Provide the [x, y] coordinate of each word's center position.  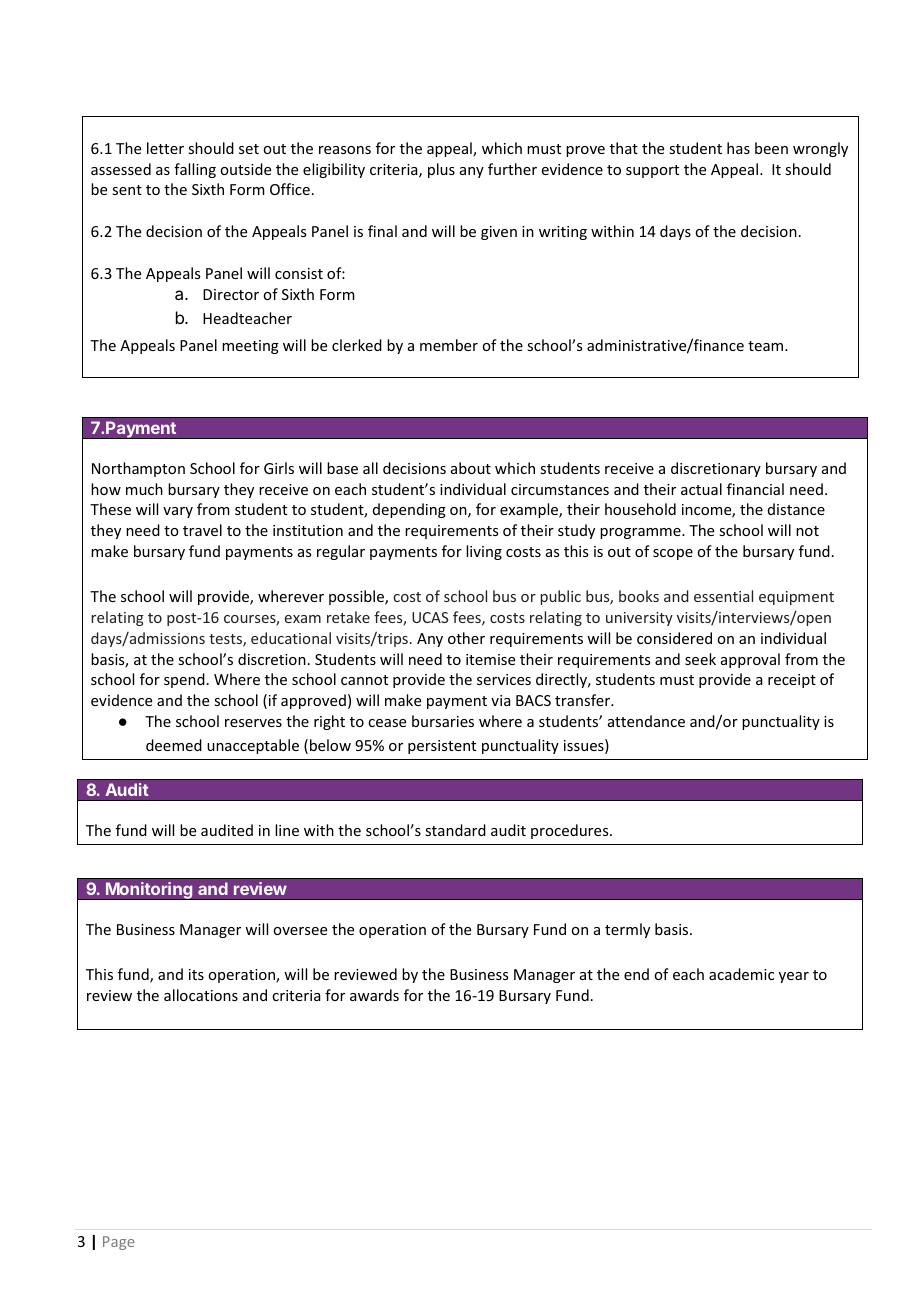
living [484, 552]
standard [455, 830]
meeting [250, 347]
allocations [201, 995]
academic [741, 974]
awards [374, 995]
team [767, 346]
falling [195, 170]
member [449, 345]
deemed [174, 745]
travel [202, 530]
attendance [646, 721]
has [738, 148]
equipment [796, 598]
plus [441, 170]
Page [119, 1243]
